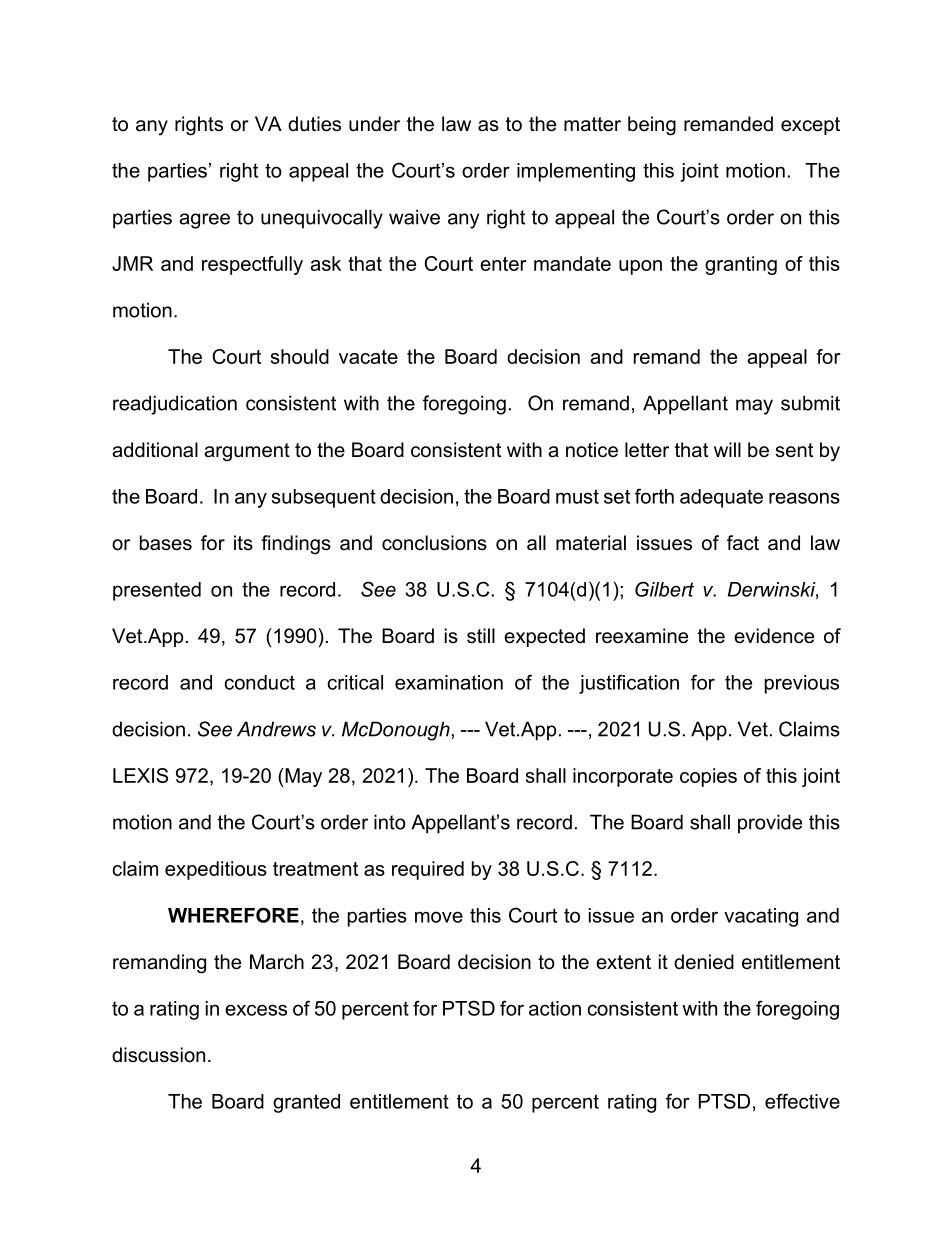 This page has height=1233, width=952. What do you see at coordinates (158, 1055) in the page?
I see `discussion` at bounding box center [158, 1055].
